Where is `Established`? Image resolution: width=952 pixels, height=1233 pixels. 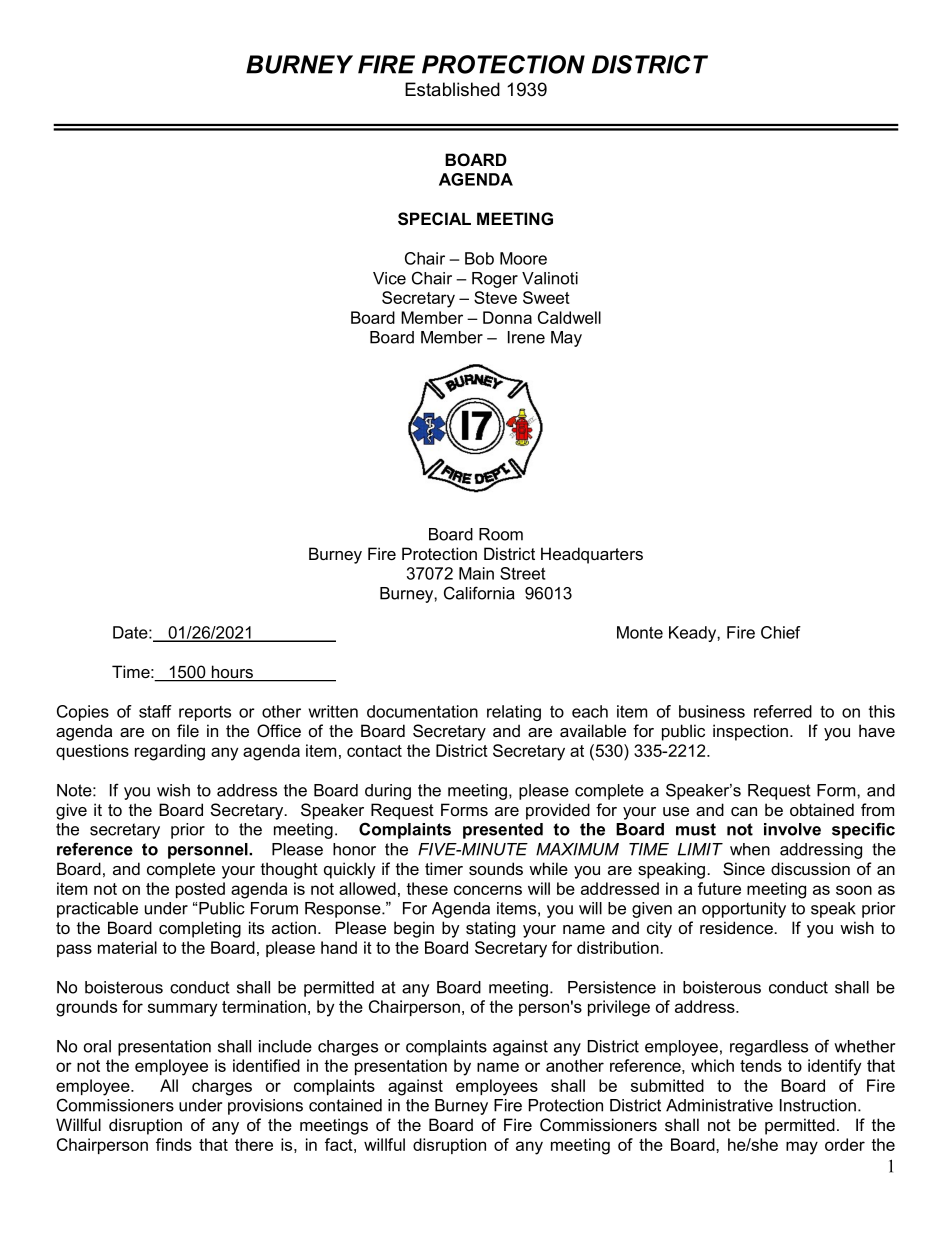
Established is located at coordinates (452, 89).
